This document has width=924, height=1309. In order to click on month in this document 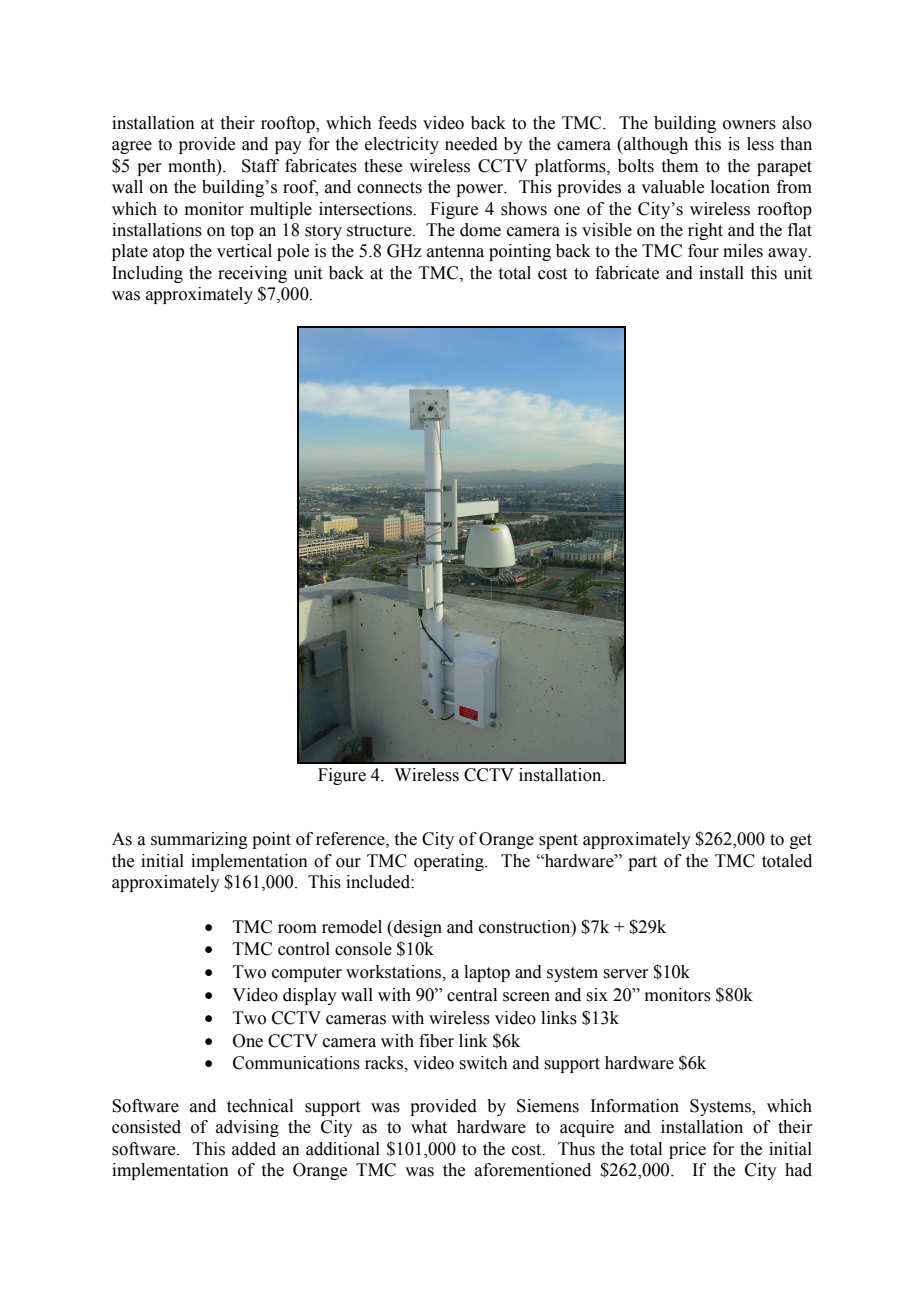, I will do `click(193, 166)`.
